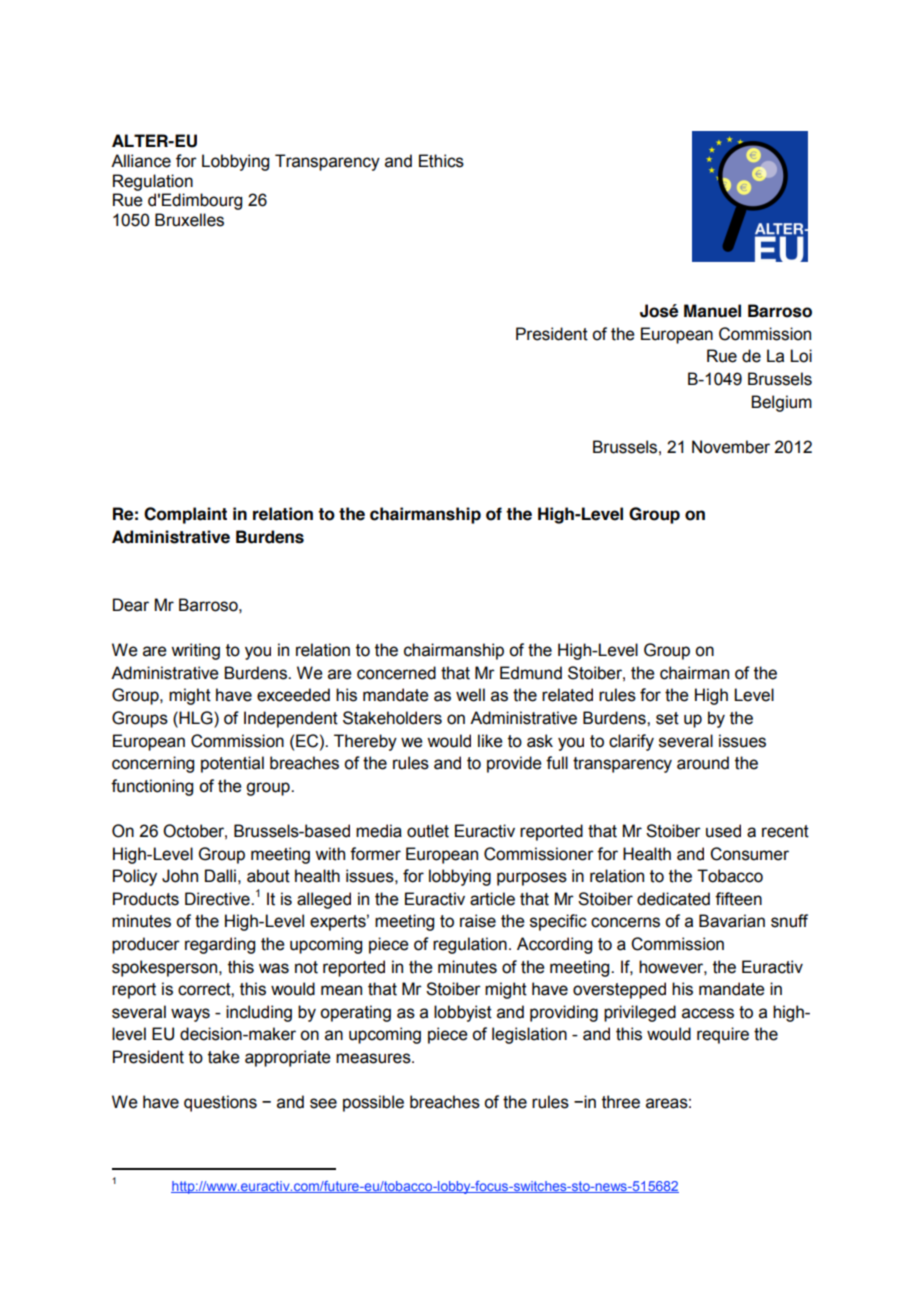  Describe the element at coordinates (441, 161) in the screenshot. I see `Ethics` at that location.
